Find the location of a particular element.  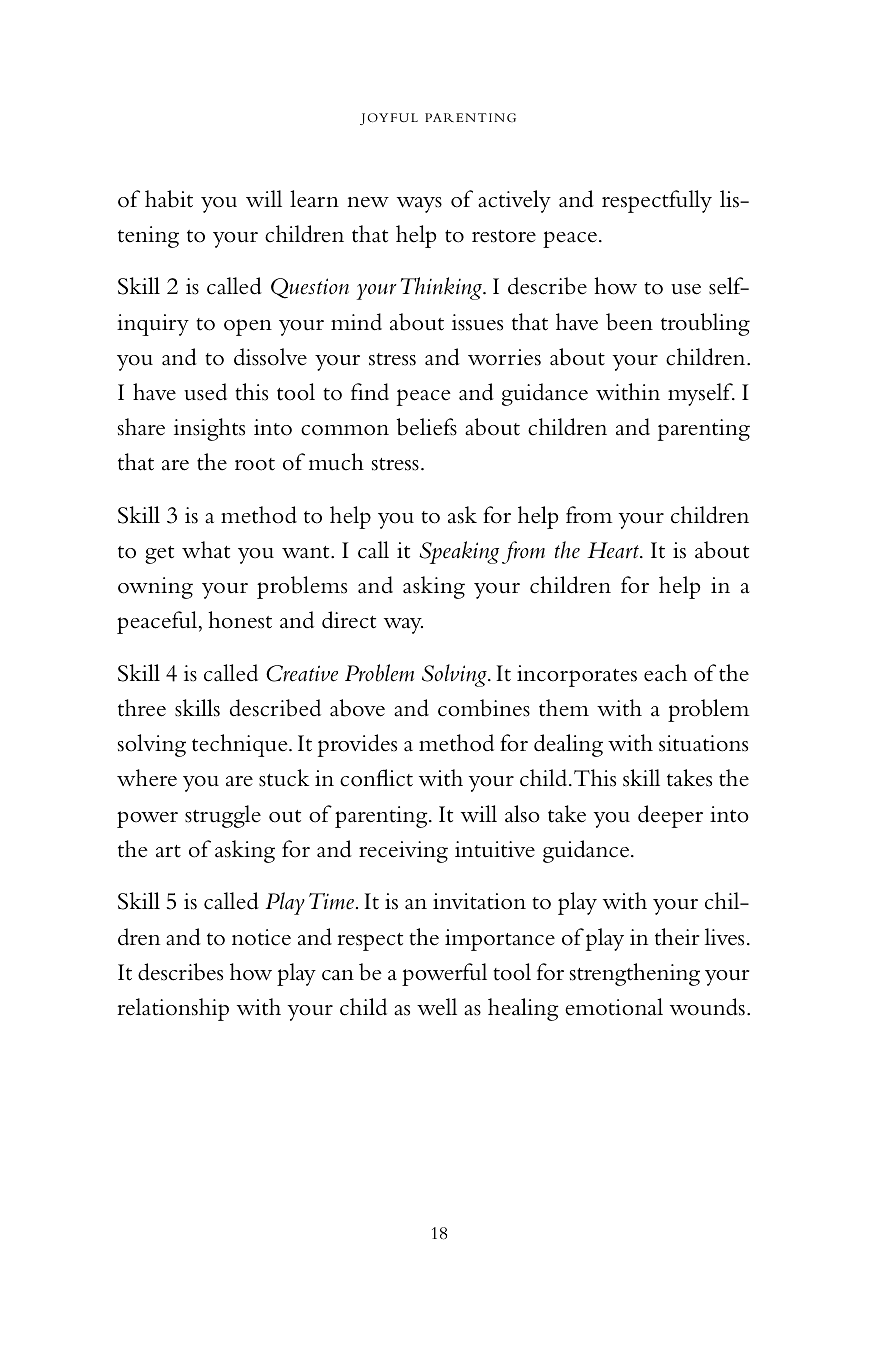

been is located at coordinates (629, 322).
